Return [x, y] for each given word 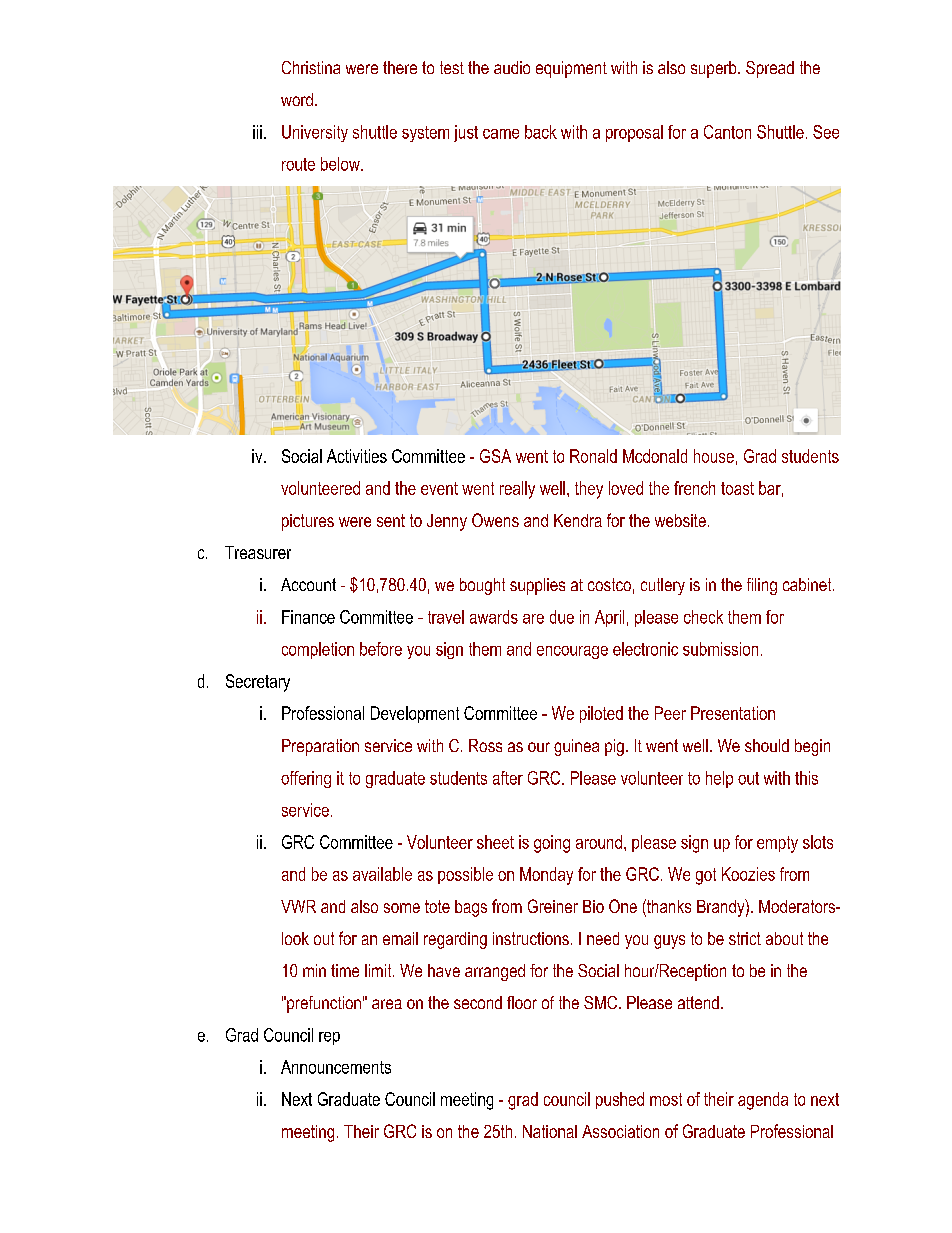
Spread [770, 69]
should [767, 745]
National [550, 1131]
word [297, 99]
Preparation [320, 747]
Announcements [336, 1067]
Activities [357, 456]
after [508, 778]
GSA [495, 456]
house [714, 456]
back [541, 132]
